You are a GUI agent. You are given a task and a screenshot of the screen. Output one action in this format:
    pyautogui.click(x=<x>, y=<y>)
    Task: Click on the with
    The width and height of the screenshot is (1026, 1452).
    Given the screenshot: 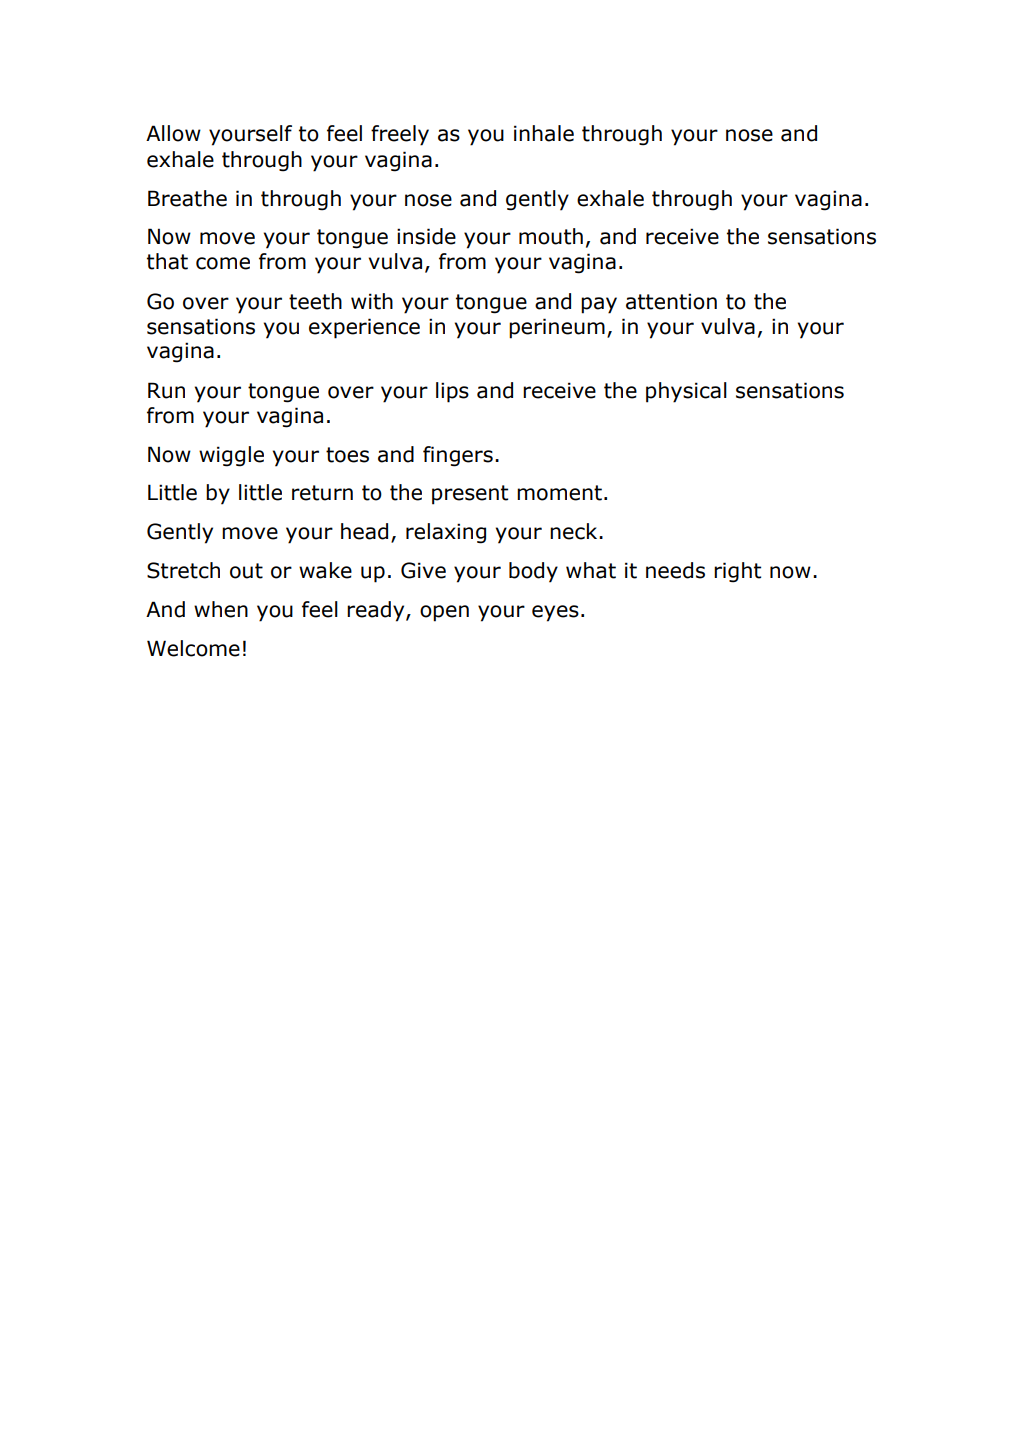 What is the action you would take?
    pyautogui.click(x=372, y=301)
